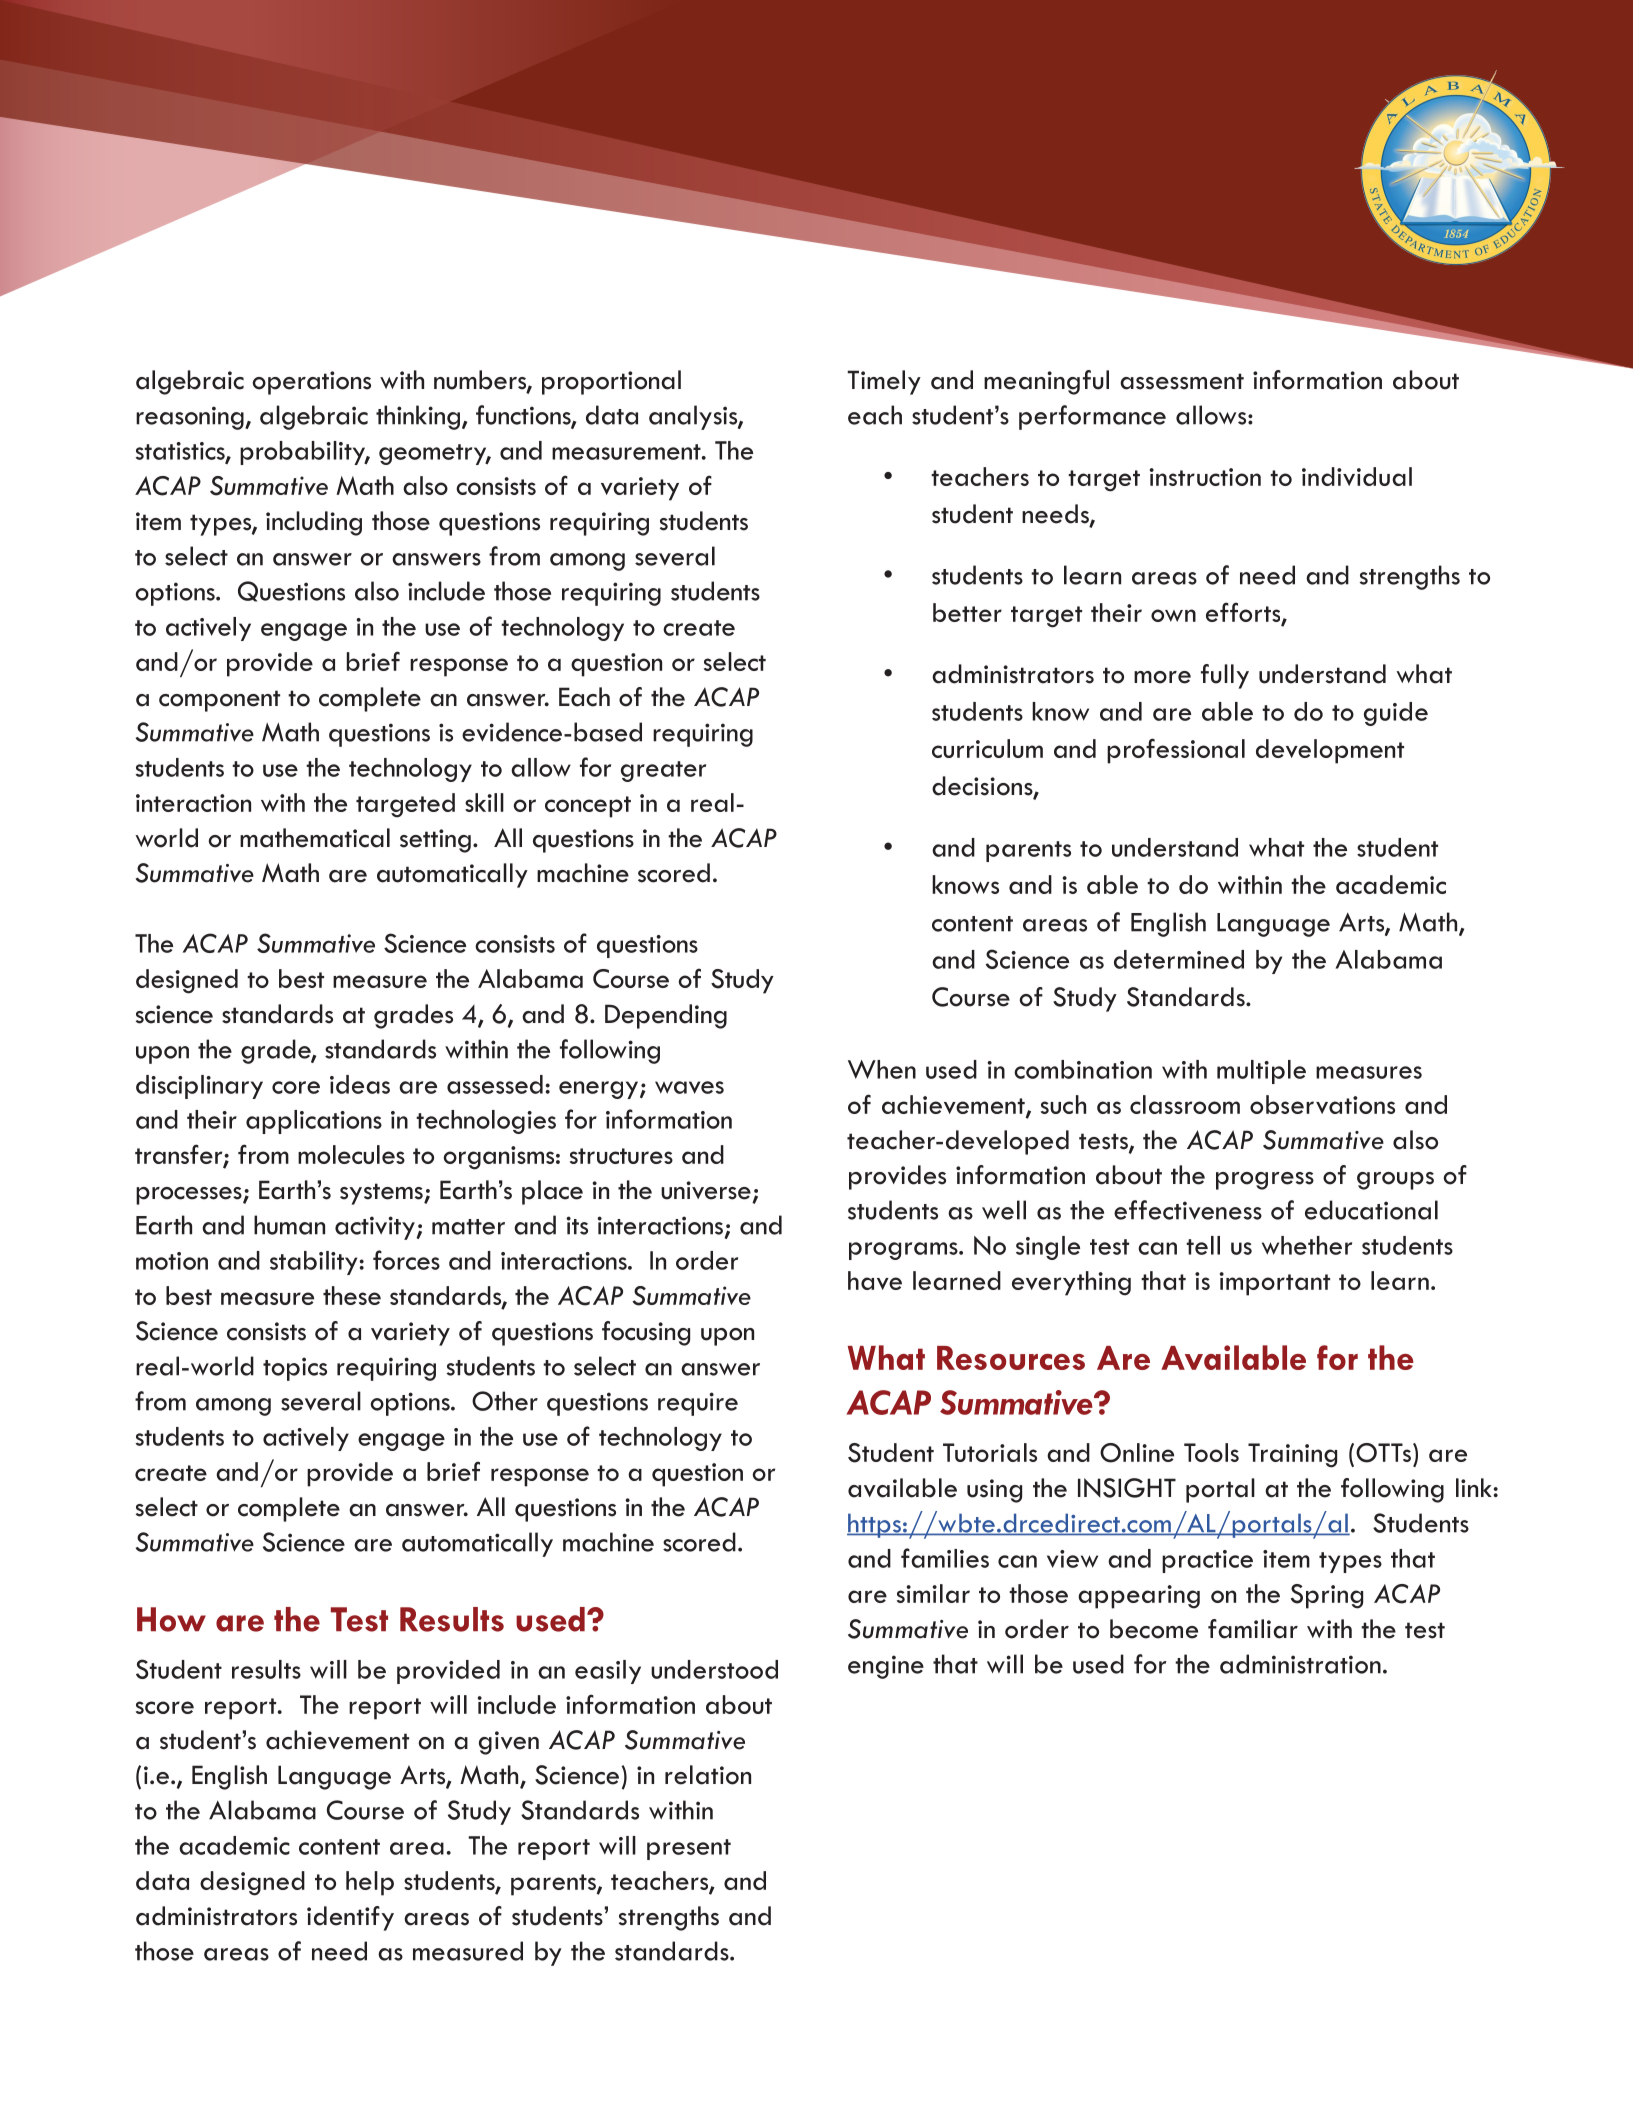 The height and width of the screenshot is (2113, 1633). Describe the element at coordinates (706, 1190) in the screenshot. I see `universe` at that location.
